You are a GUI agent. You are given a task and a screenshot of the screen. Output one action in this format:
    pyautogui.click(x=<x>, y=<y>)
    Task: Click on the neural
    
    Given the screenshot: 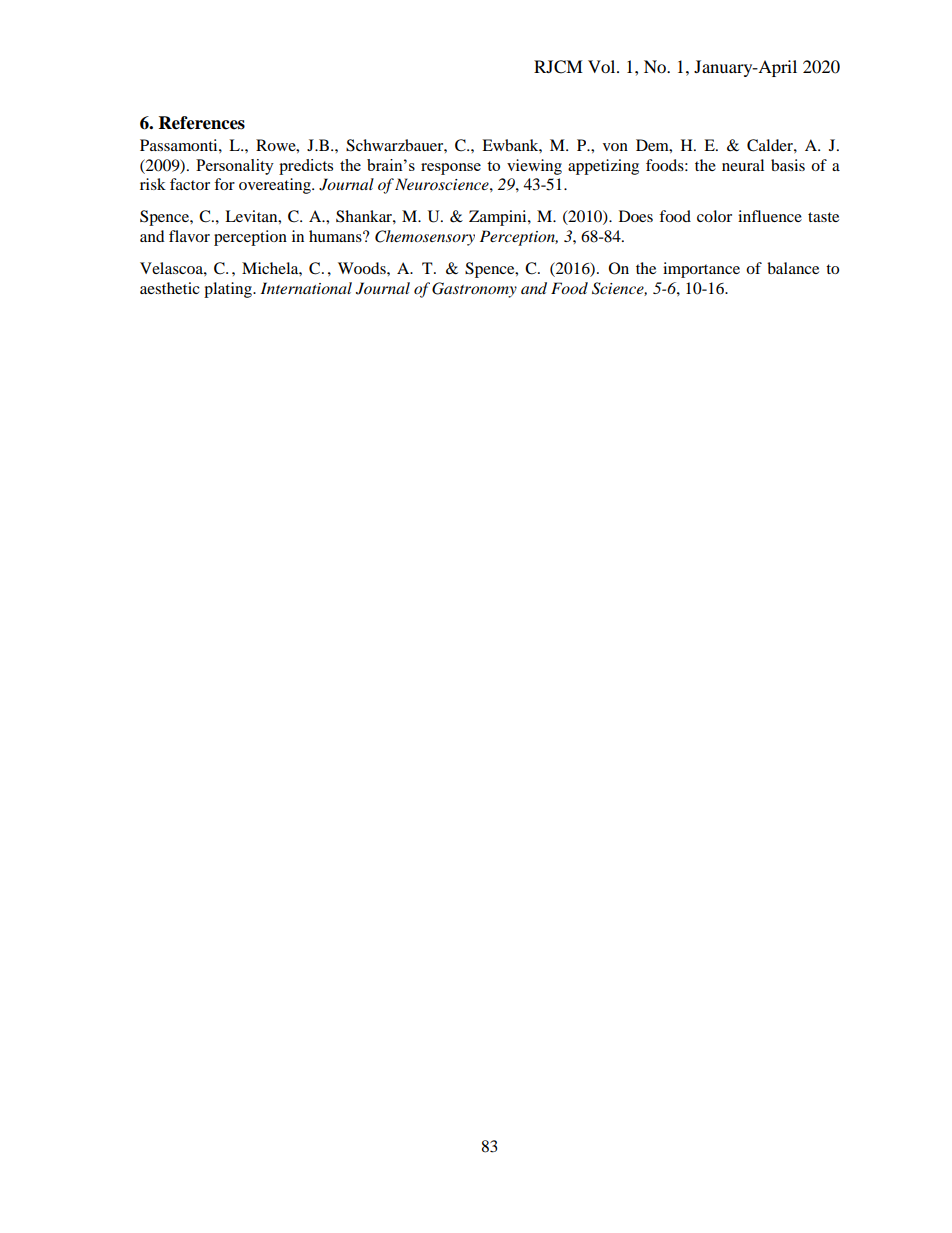 What is the action you would take?
    pyautogui.click(x=743, y=165)
